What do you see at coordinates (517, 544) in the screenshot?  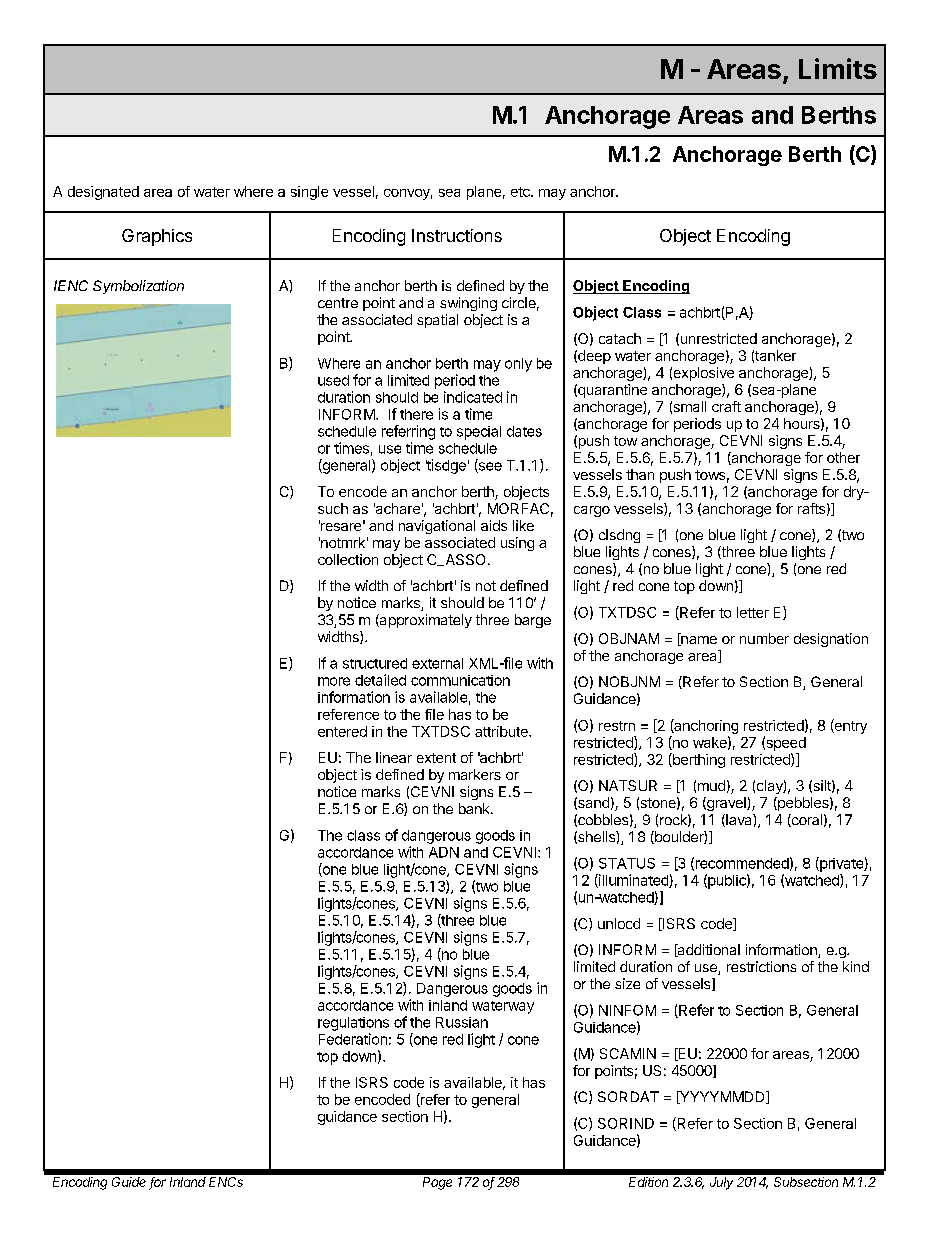 I see `using` at bounding box center [517, 544].
